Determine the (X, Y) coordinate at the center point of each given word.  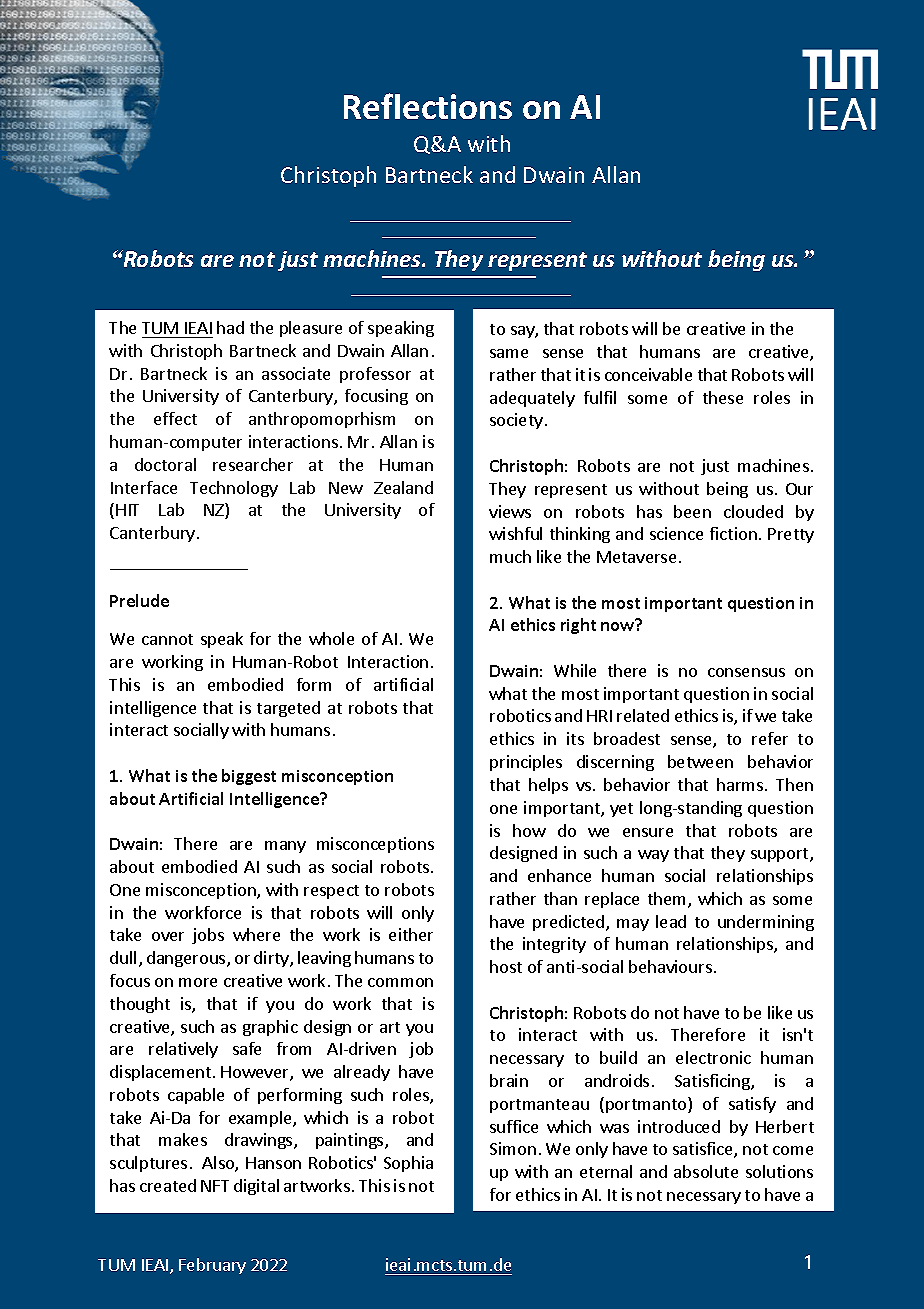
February (212, 1266)
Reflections (428, 106)
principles (526, 763)
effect (175, 418)
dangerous (187, 959)
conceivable (648, 374)
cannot (167, 639)
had (230, 327)
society (516, 421)
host (506, 966)
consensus (746, 672)
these (723, 397)
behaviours (670, 966)
